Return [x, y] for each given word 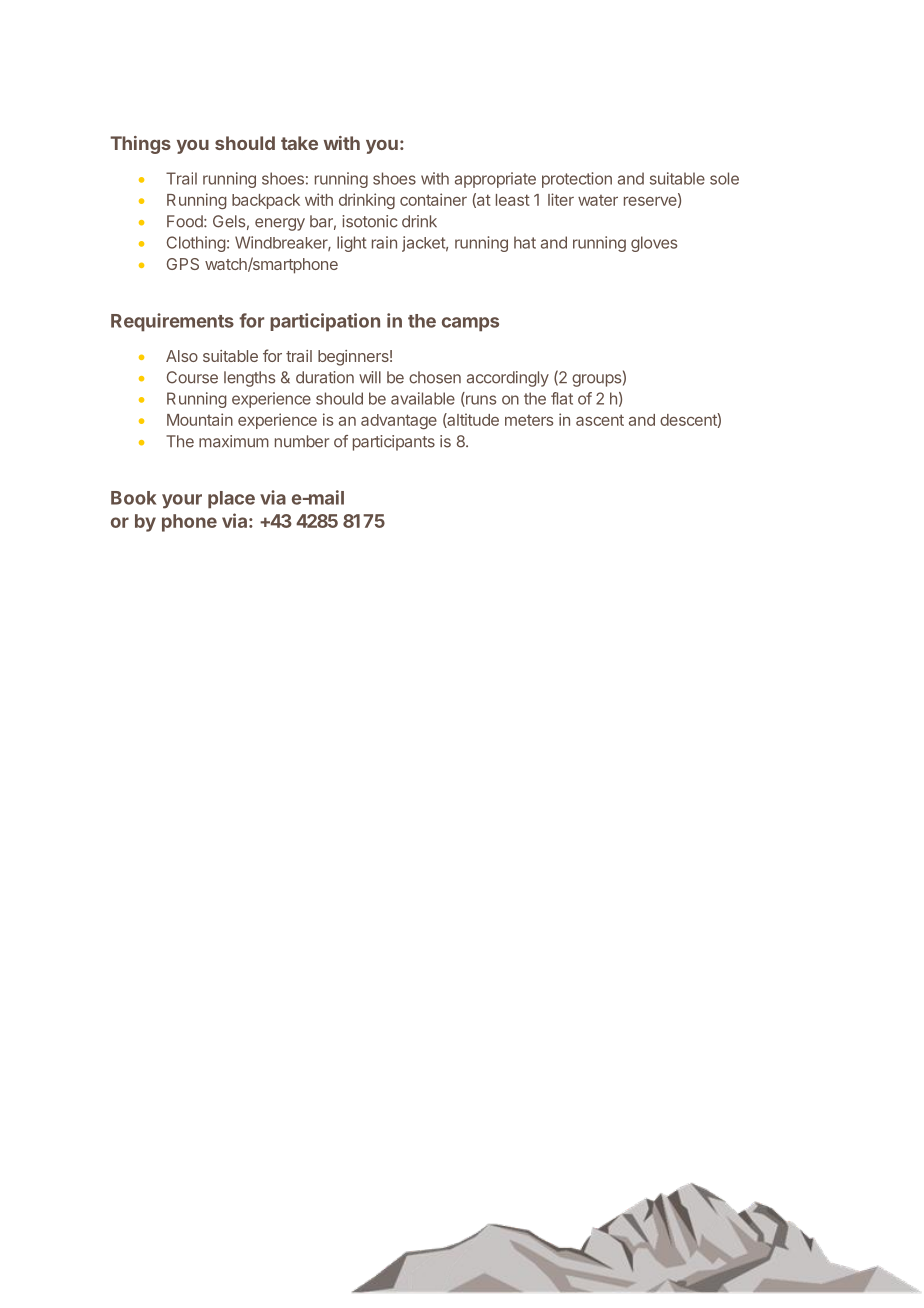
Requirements [172, 322]
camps [470, 324]
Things [140, 145]
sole [724, 178]
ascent [600, 420]
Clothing [196, 244]
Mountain [200, 419]
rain [384, 242]
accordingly [508, 379]
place [231, 500]
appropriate [495, 180]
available [423, 398]
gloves [654, 244]
